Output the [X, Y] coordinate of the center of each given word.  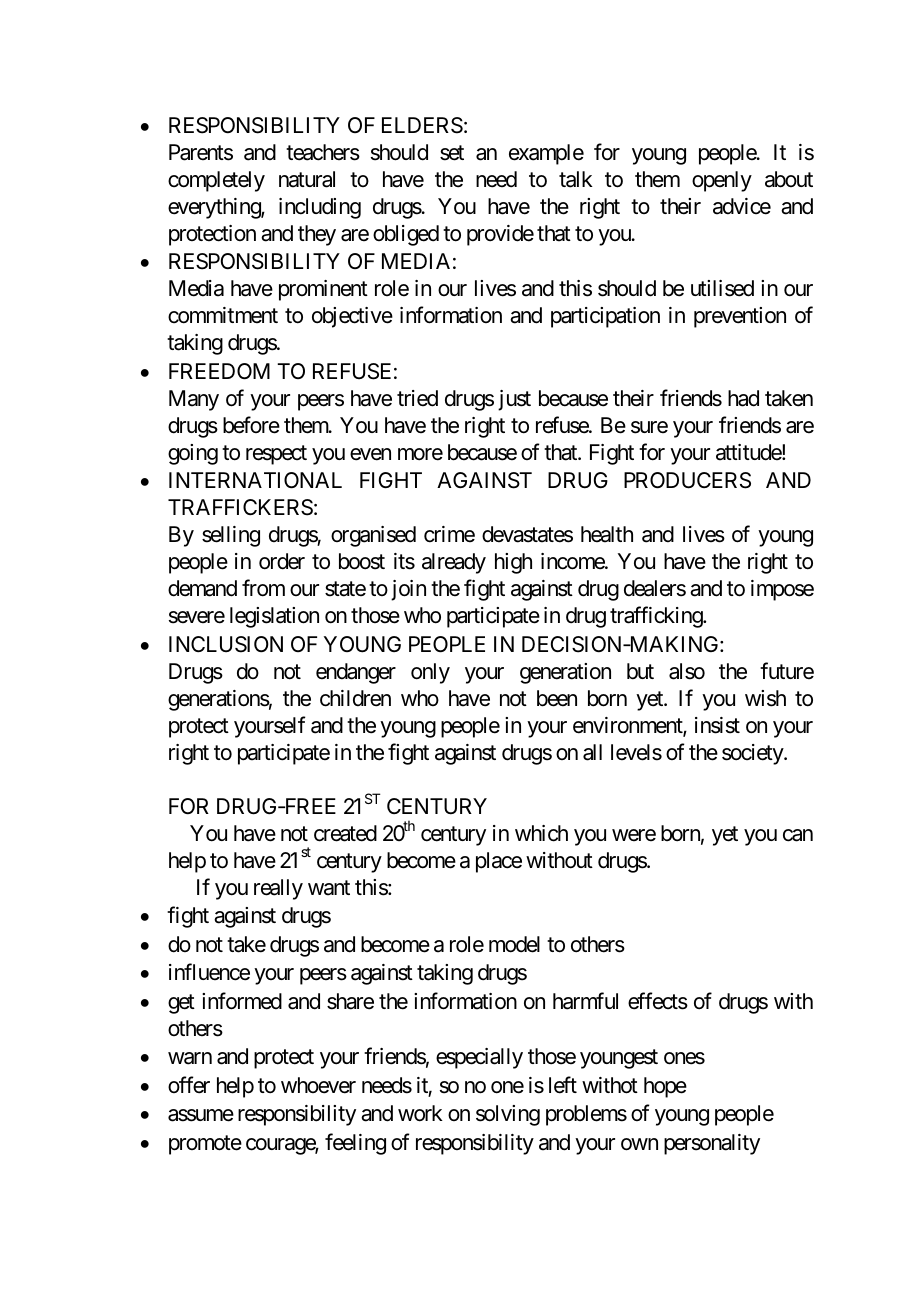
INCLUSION [226, 644]
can [798, 835]
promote [205, 1145]
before [251, 425]
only [430, 673]
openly [722, 181]
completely [216, 181]
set [452, 153]
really [278, 889]
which [541, 833]
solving [508, 1115]
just [514, 400]
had [743, 398]
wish [765, 698]
